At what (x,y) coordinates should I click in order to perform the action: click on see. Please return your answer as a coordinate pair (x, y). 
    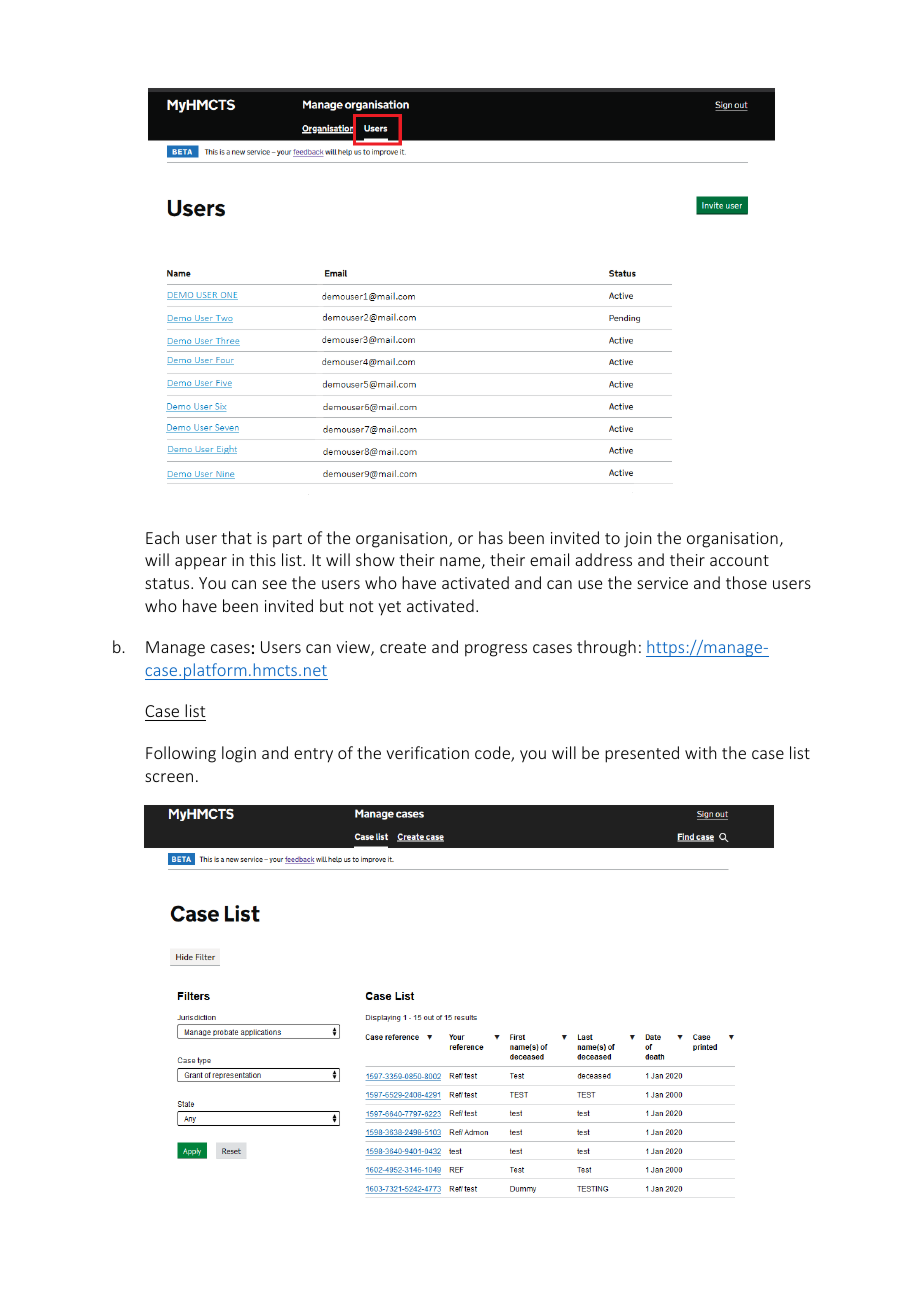
    Looking at the image, I should click on (274, 584).
